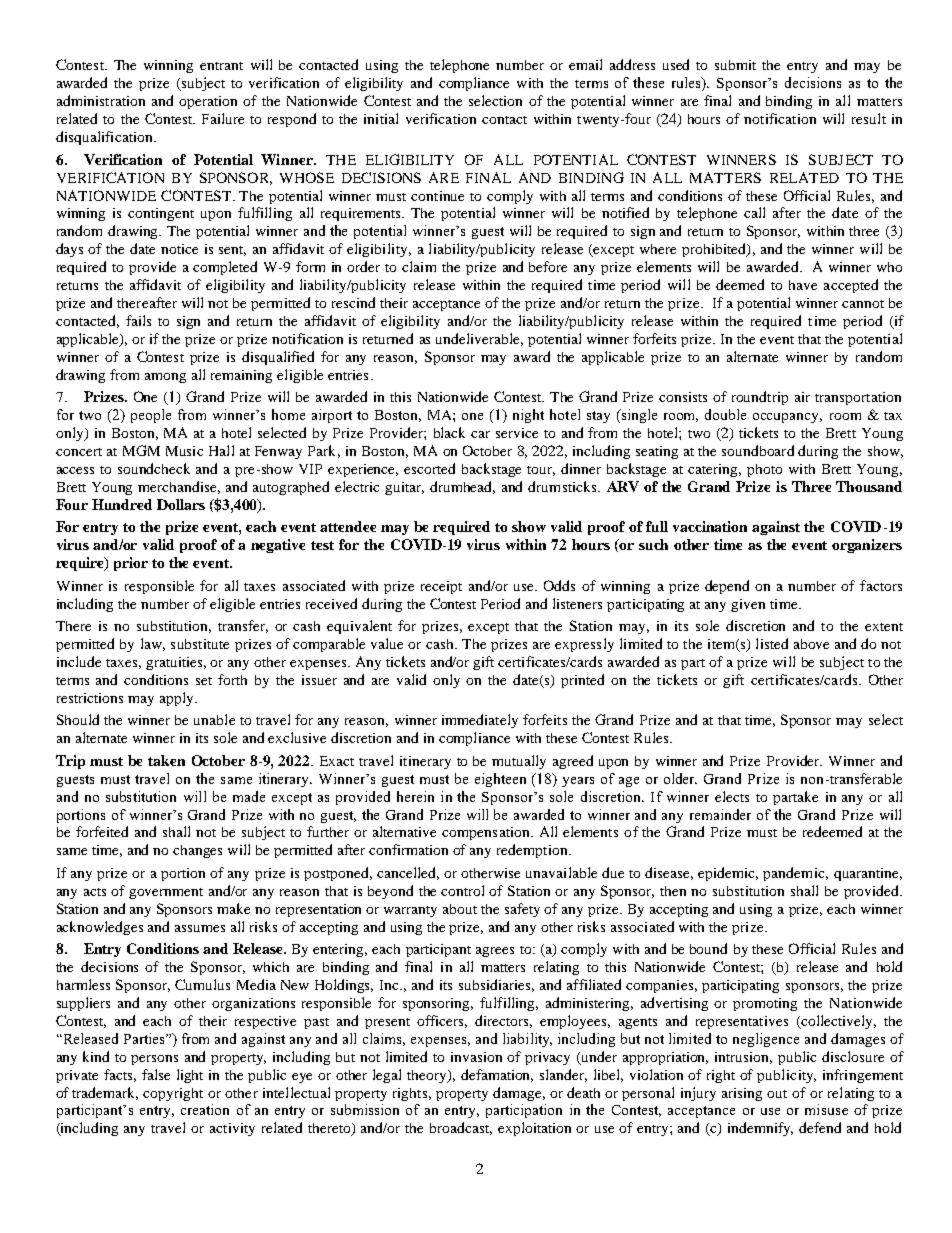 Image resolution: width=952 pixels, height=1233 pixels. I want to click on given, so click(748, 605).
